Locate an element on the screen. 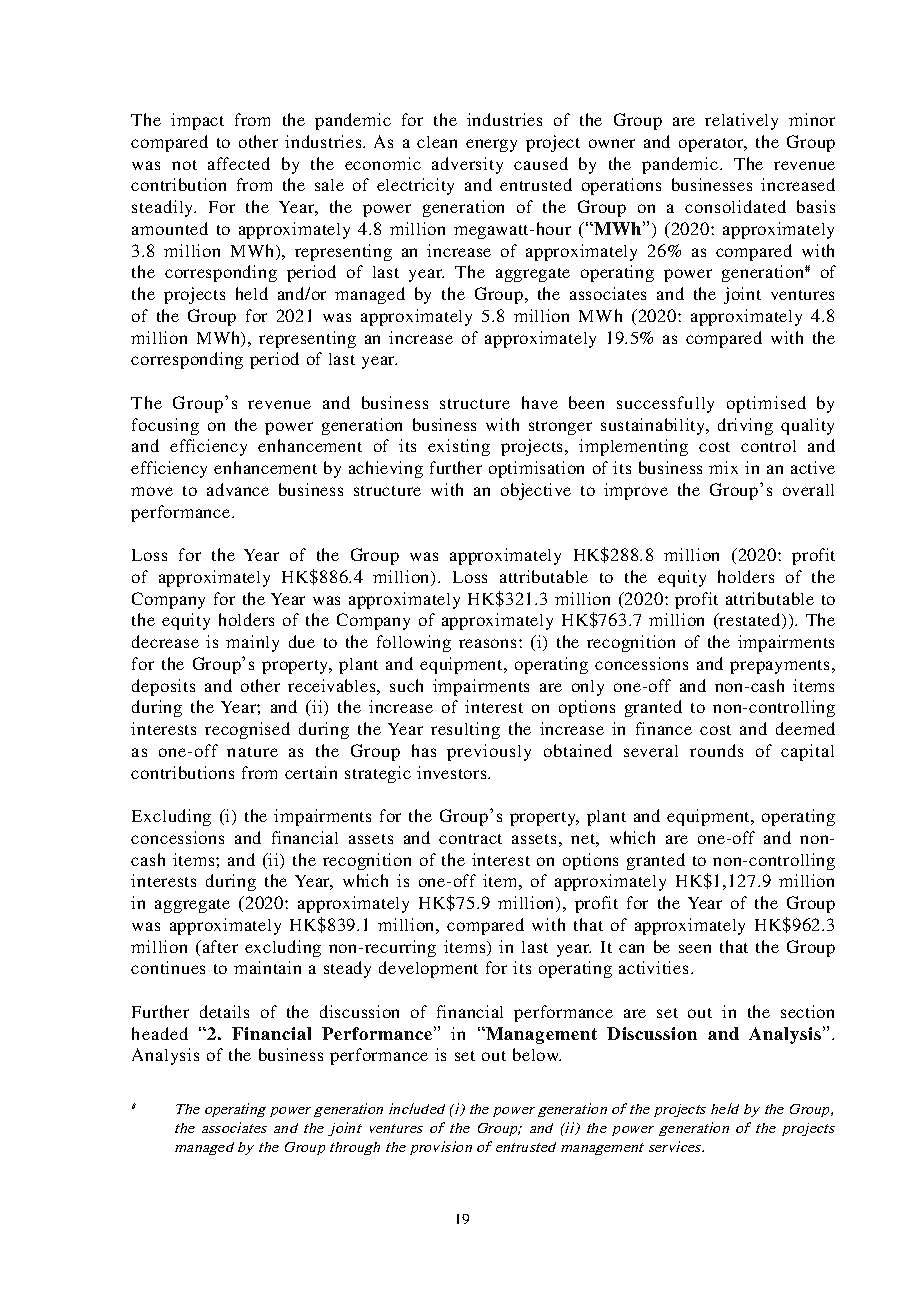  operator is located at coordinates (712, 145).
